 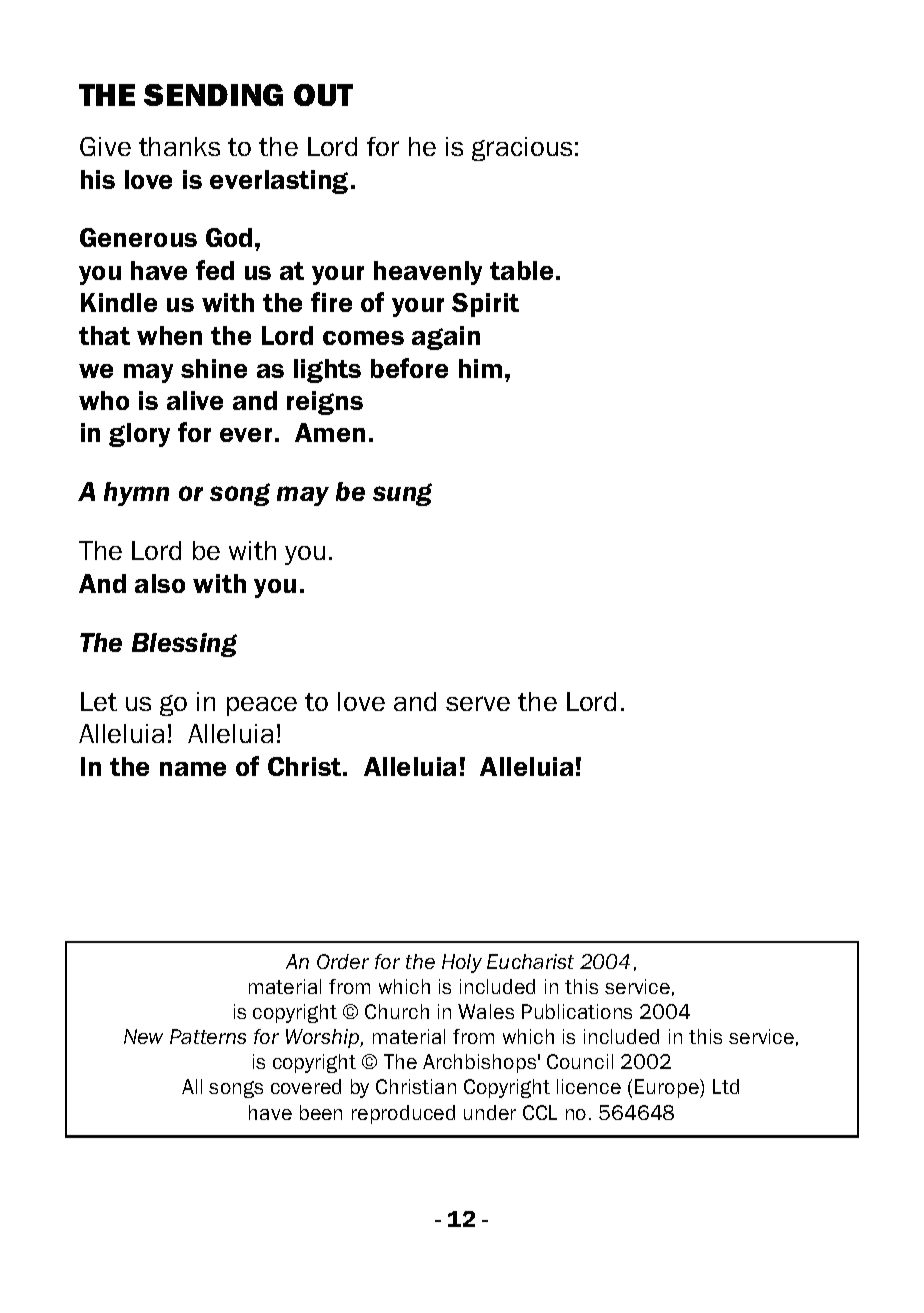 What do you see at coordinates (402, 494) in the document?
I see `sung` at bounding box center [402, 494].
